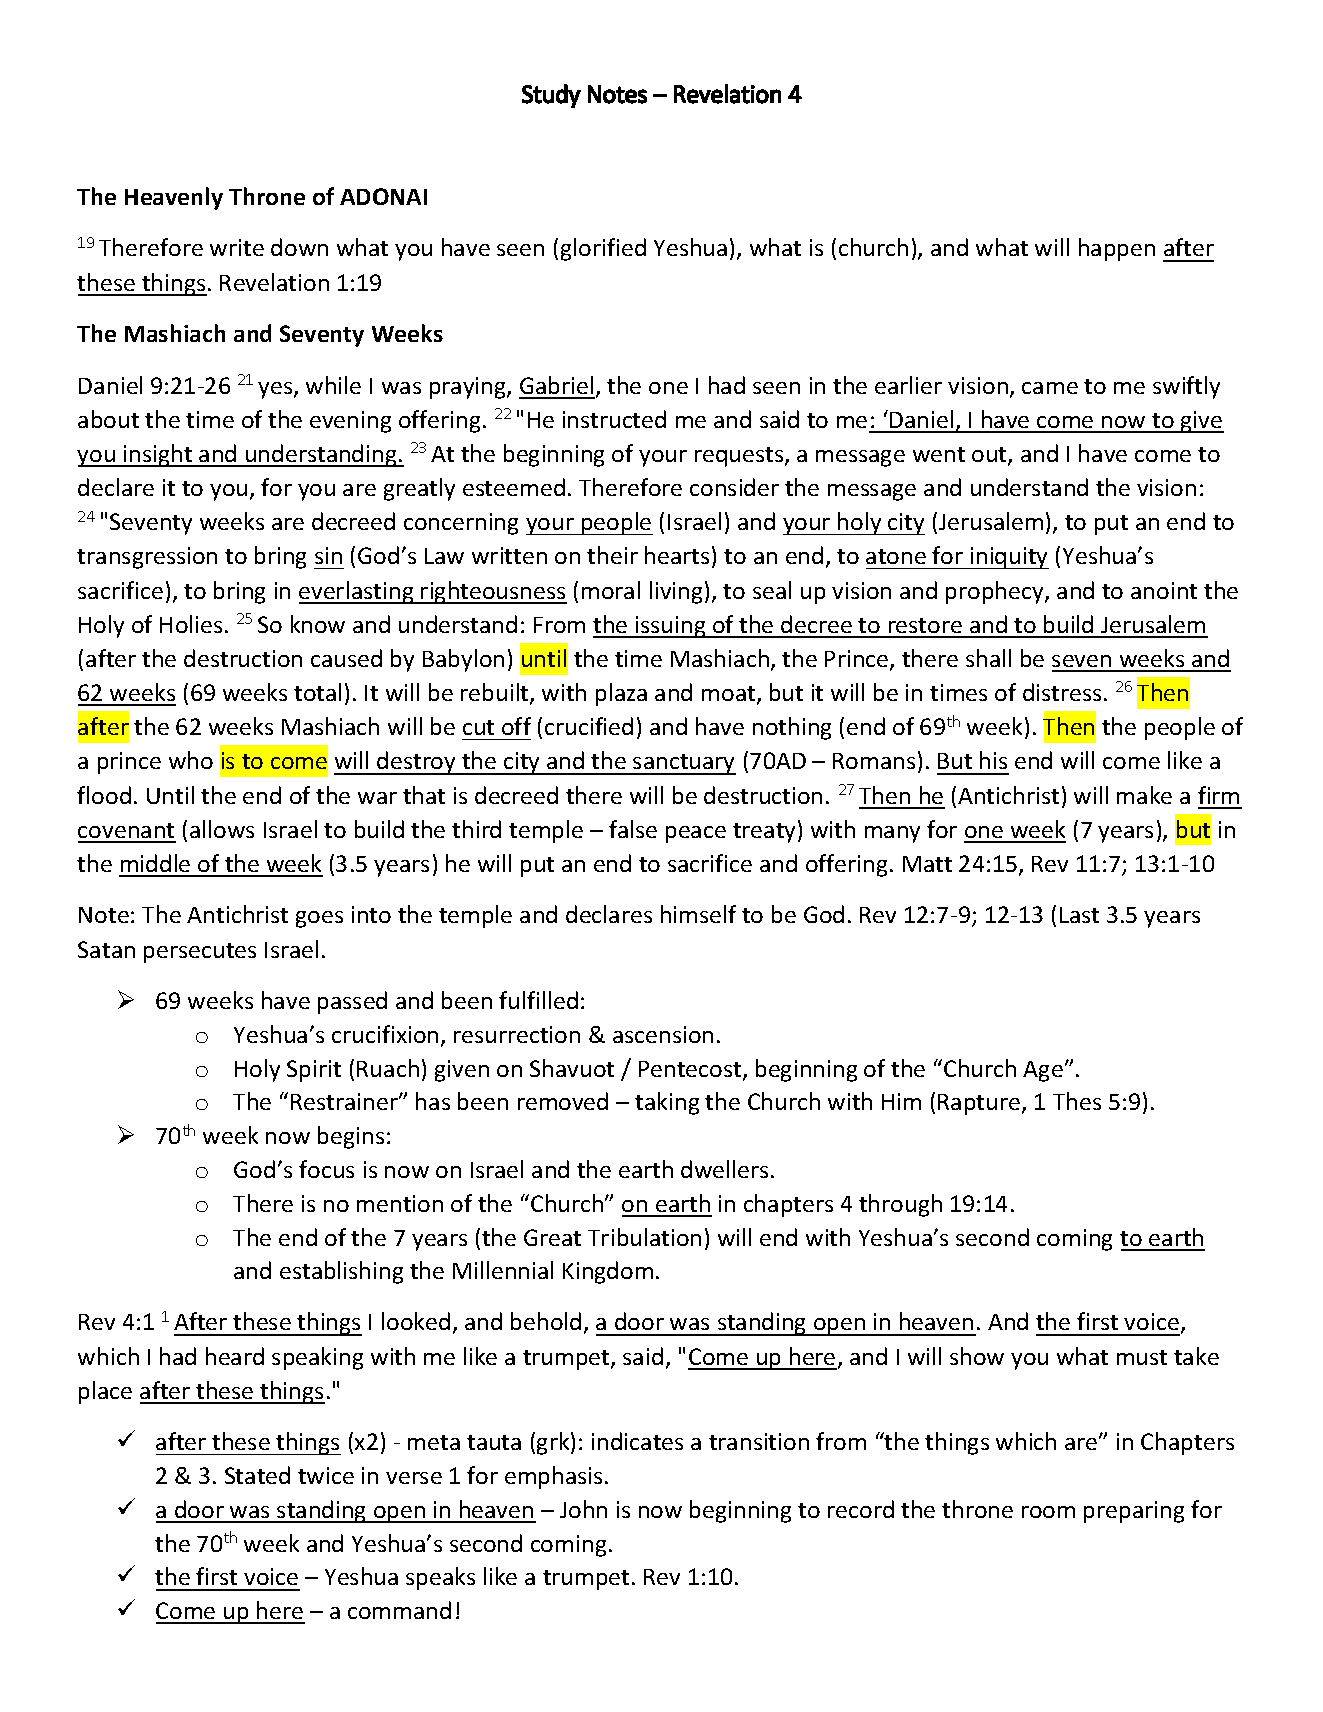 This image has height=1712, width=1323. Describe the element at coordinates (1048, 1512) in the image. I see `room` at that location.
